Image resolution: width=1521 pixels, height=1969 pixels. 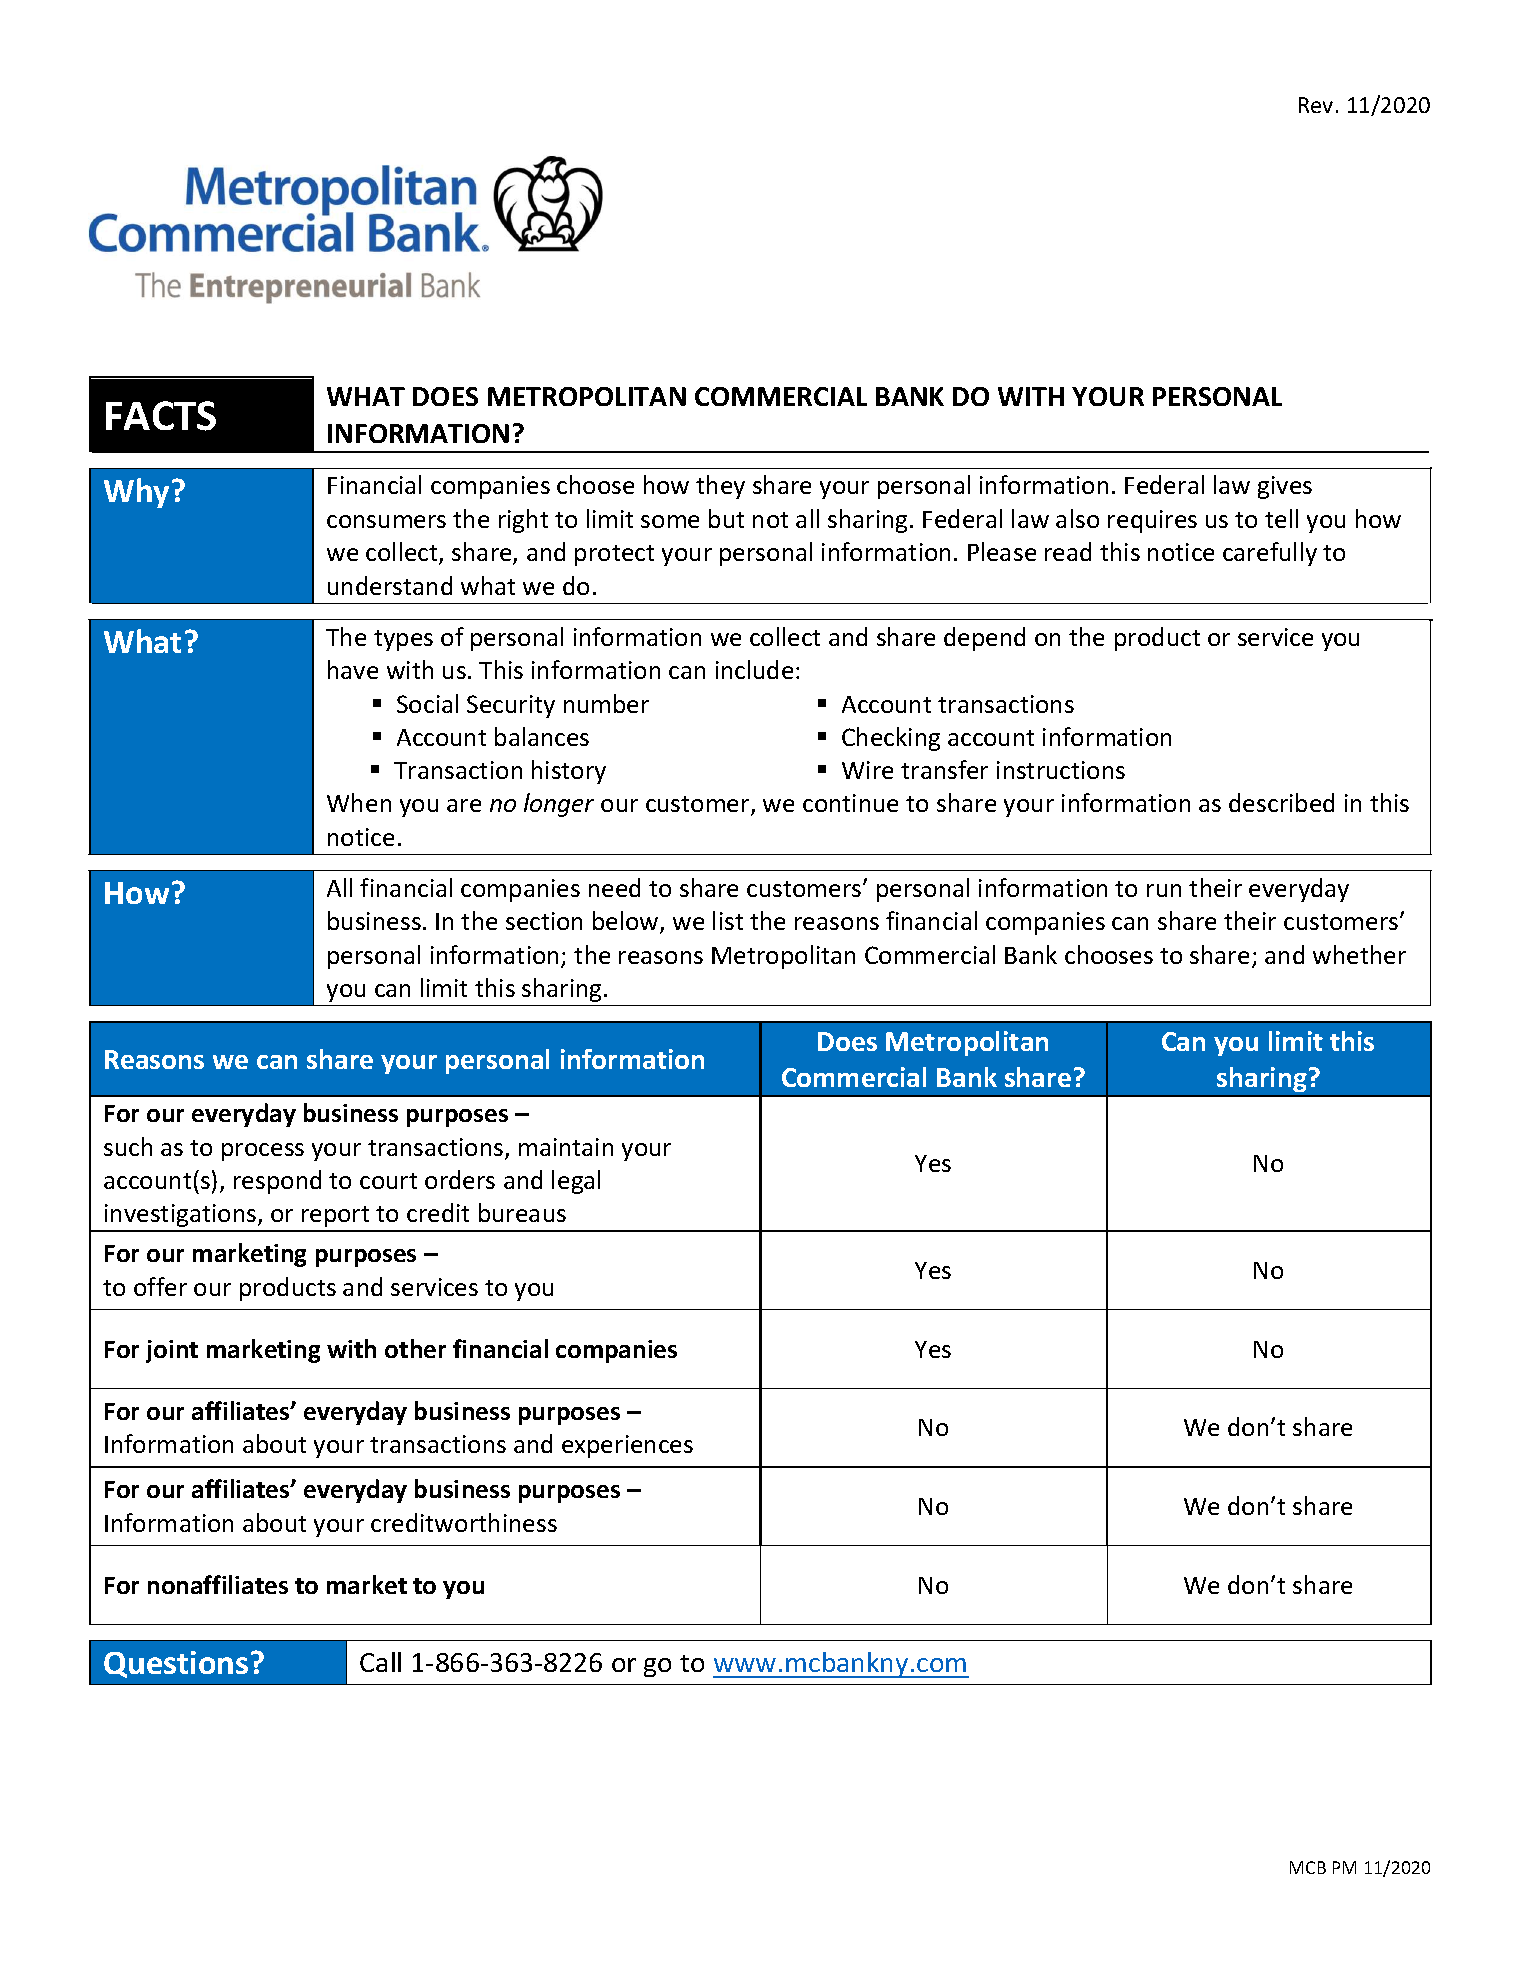 I want to click on include, so click(x=754, y=669).
